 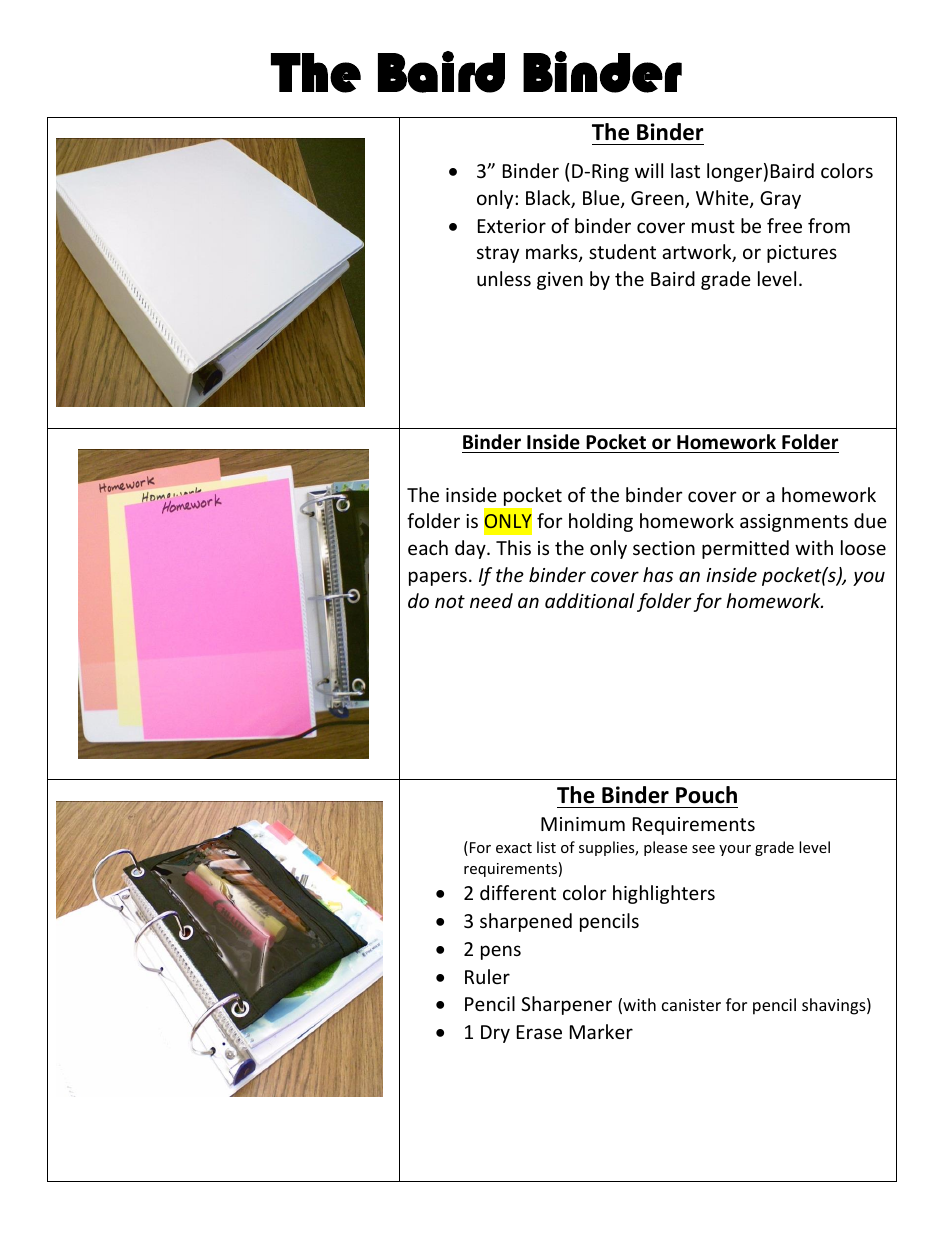 I want to click on Green, so click(x=658, y=199).
